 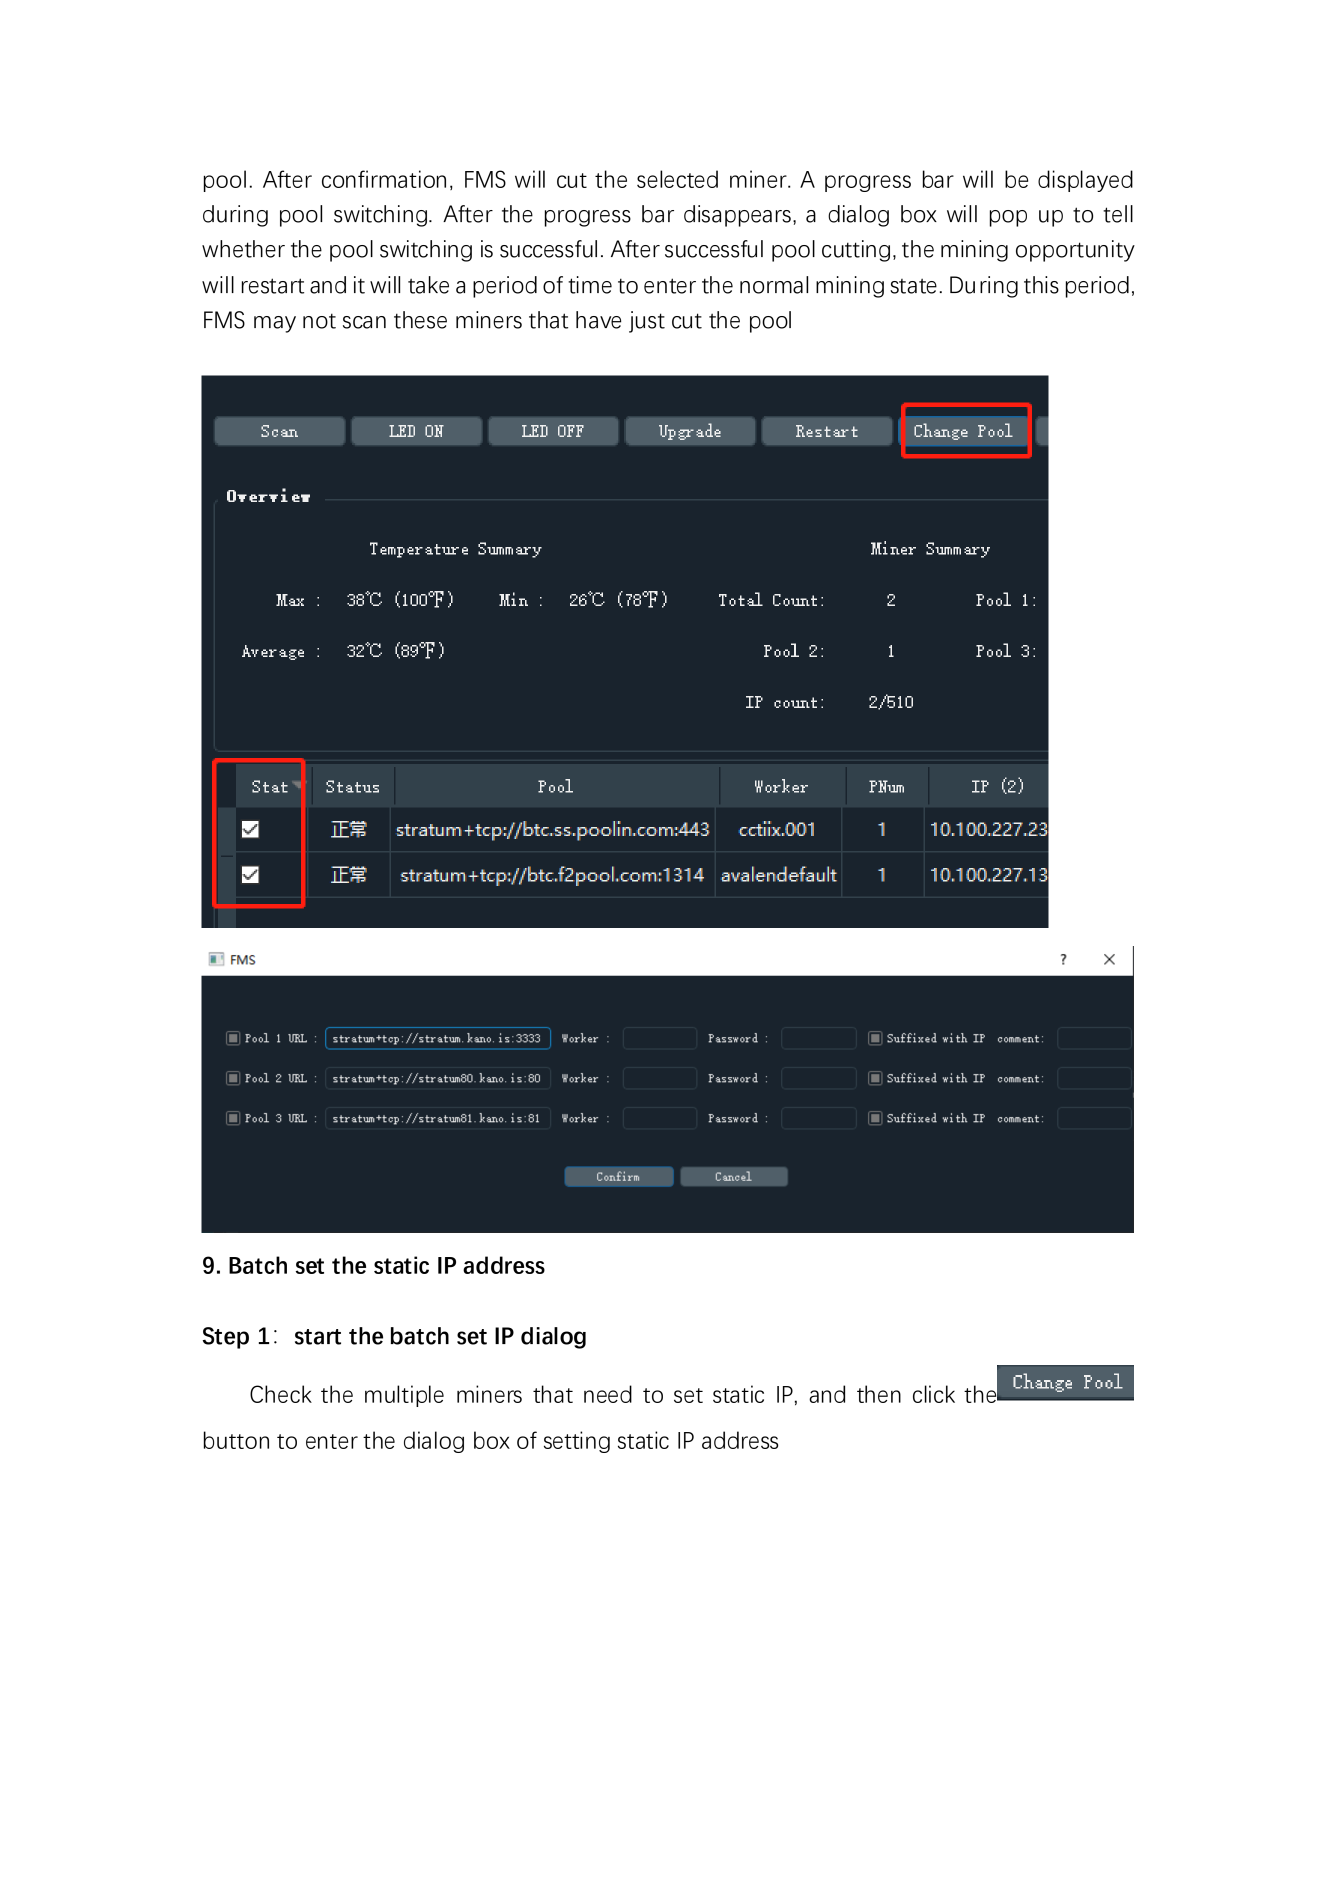 What do you see at coordinates (384, 179) in the image?
I see `confirmation` at bounding box center [384, 179].
